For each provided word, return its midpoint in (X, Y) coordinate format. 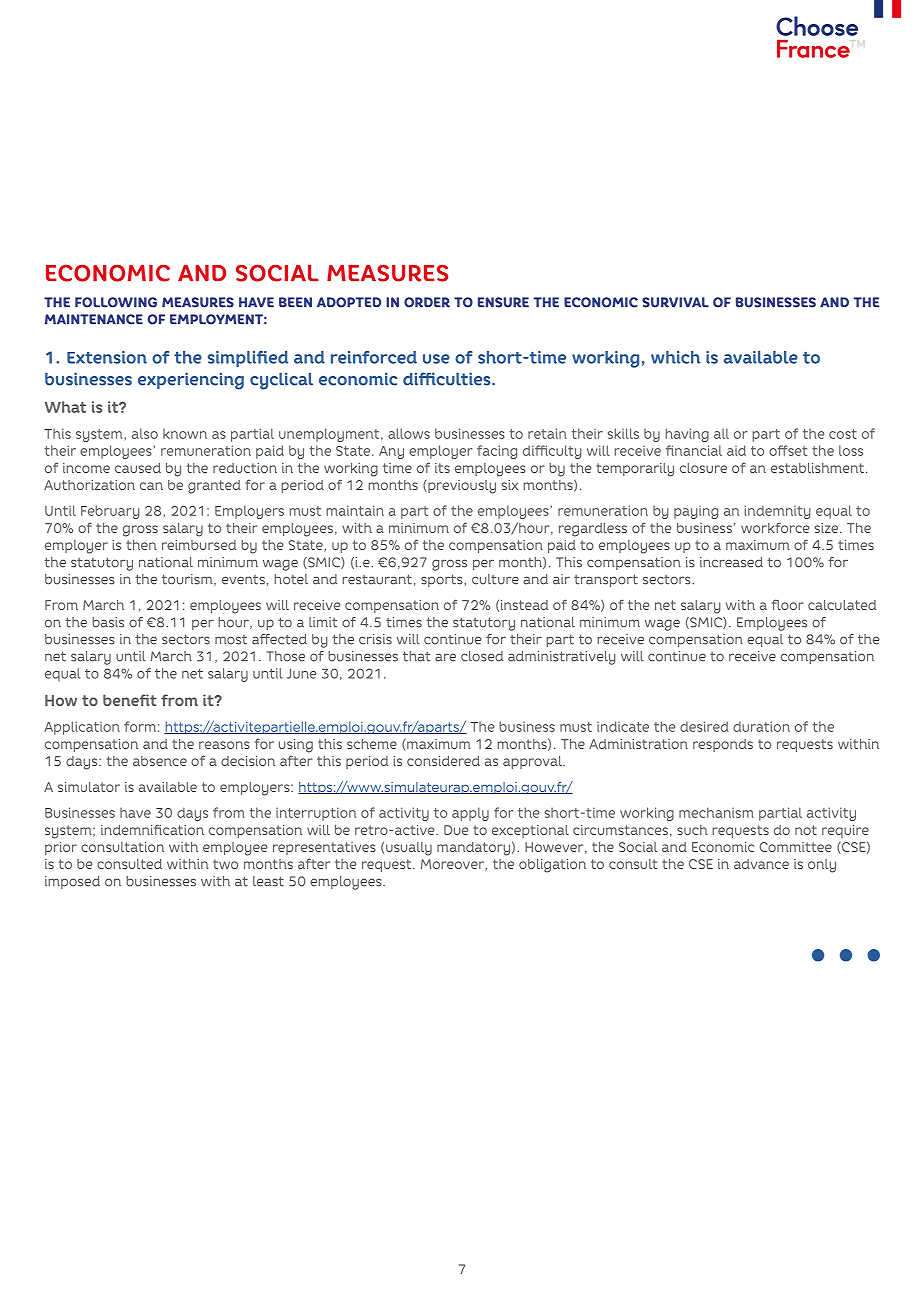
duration (761, 726)
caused (138, 468)
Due (456, 830)
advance (761, 864)
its (442, 468)
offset (788, 450)
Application (82, 728)
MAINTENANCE (94, 319)
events (243, 580)
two (225, 864)
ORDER (427, 302)
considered (443, 761)
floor (788, 604)
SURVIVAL (675, 302)
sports (443, 580)
